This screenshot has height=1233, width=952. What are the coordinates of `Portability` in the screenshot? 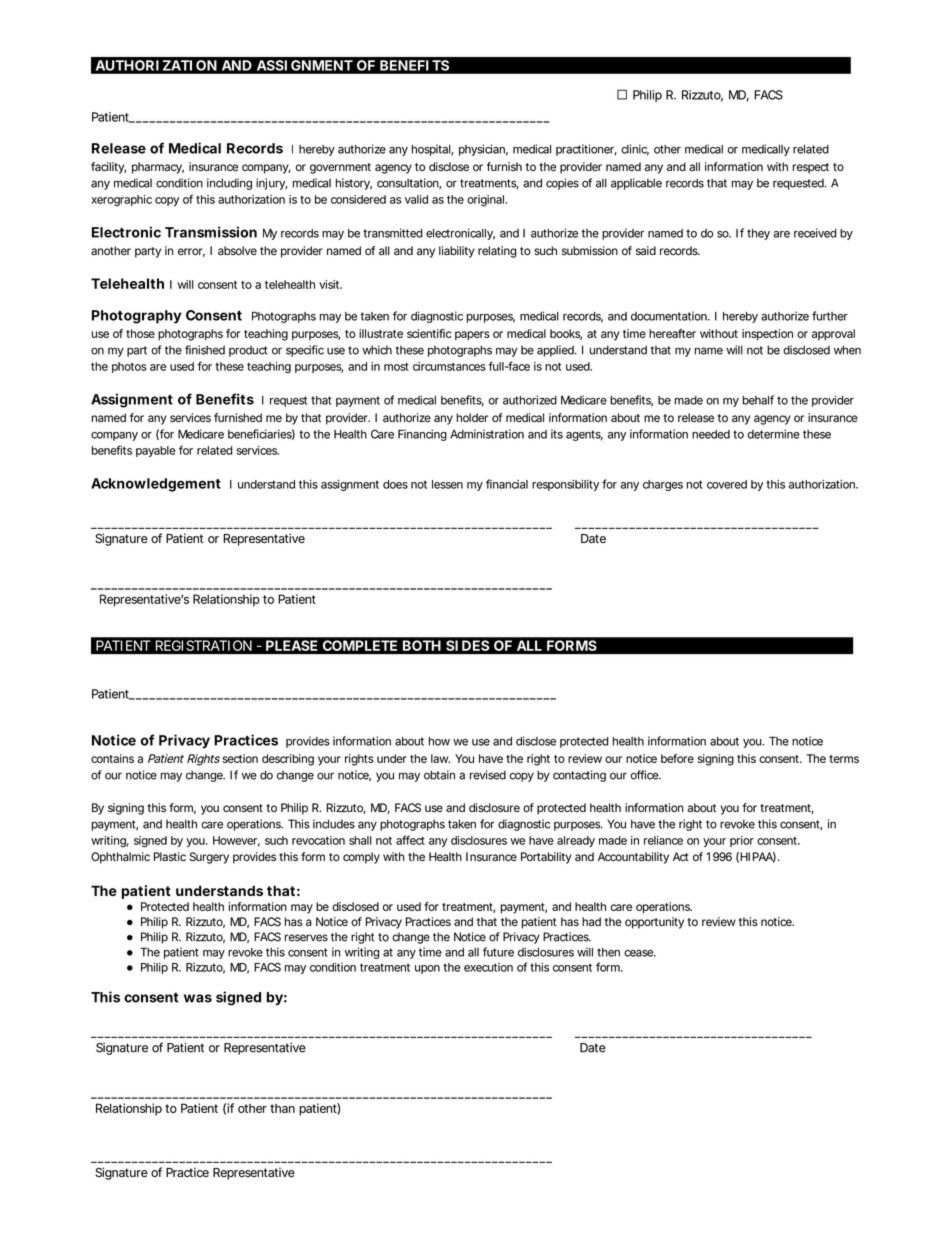 It's located at (546, 858).
